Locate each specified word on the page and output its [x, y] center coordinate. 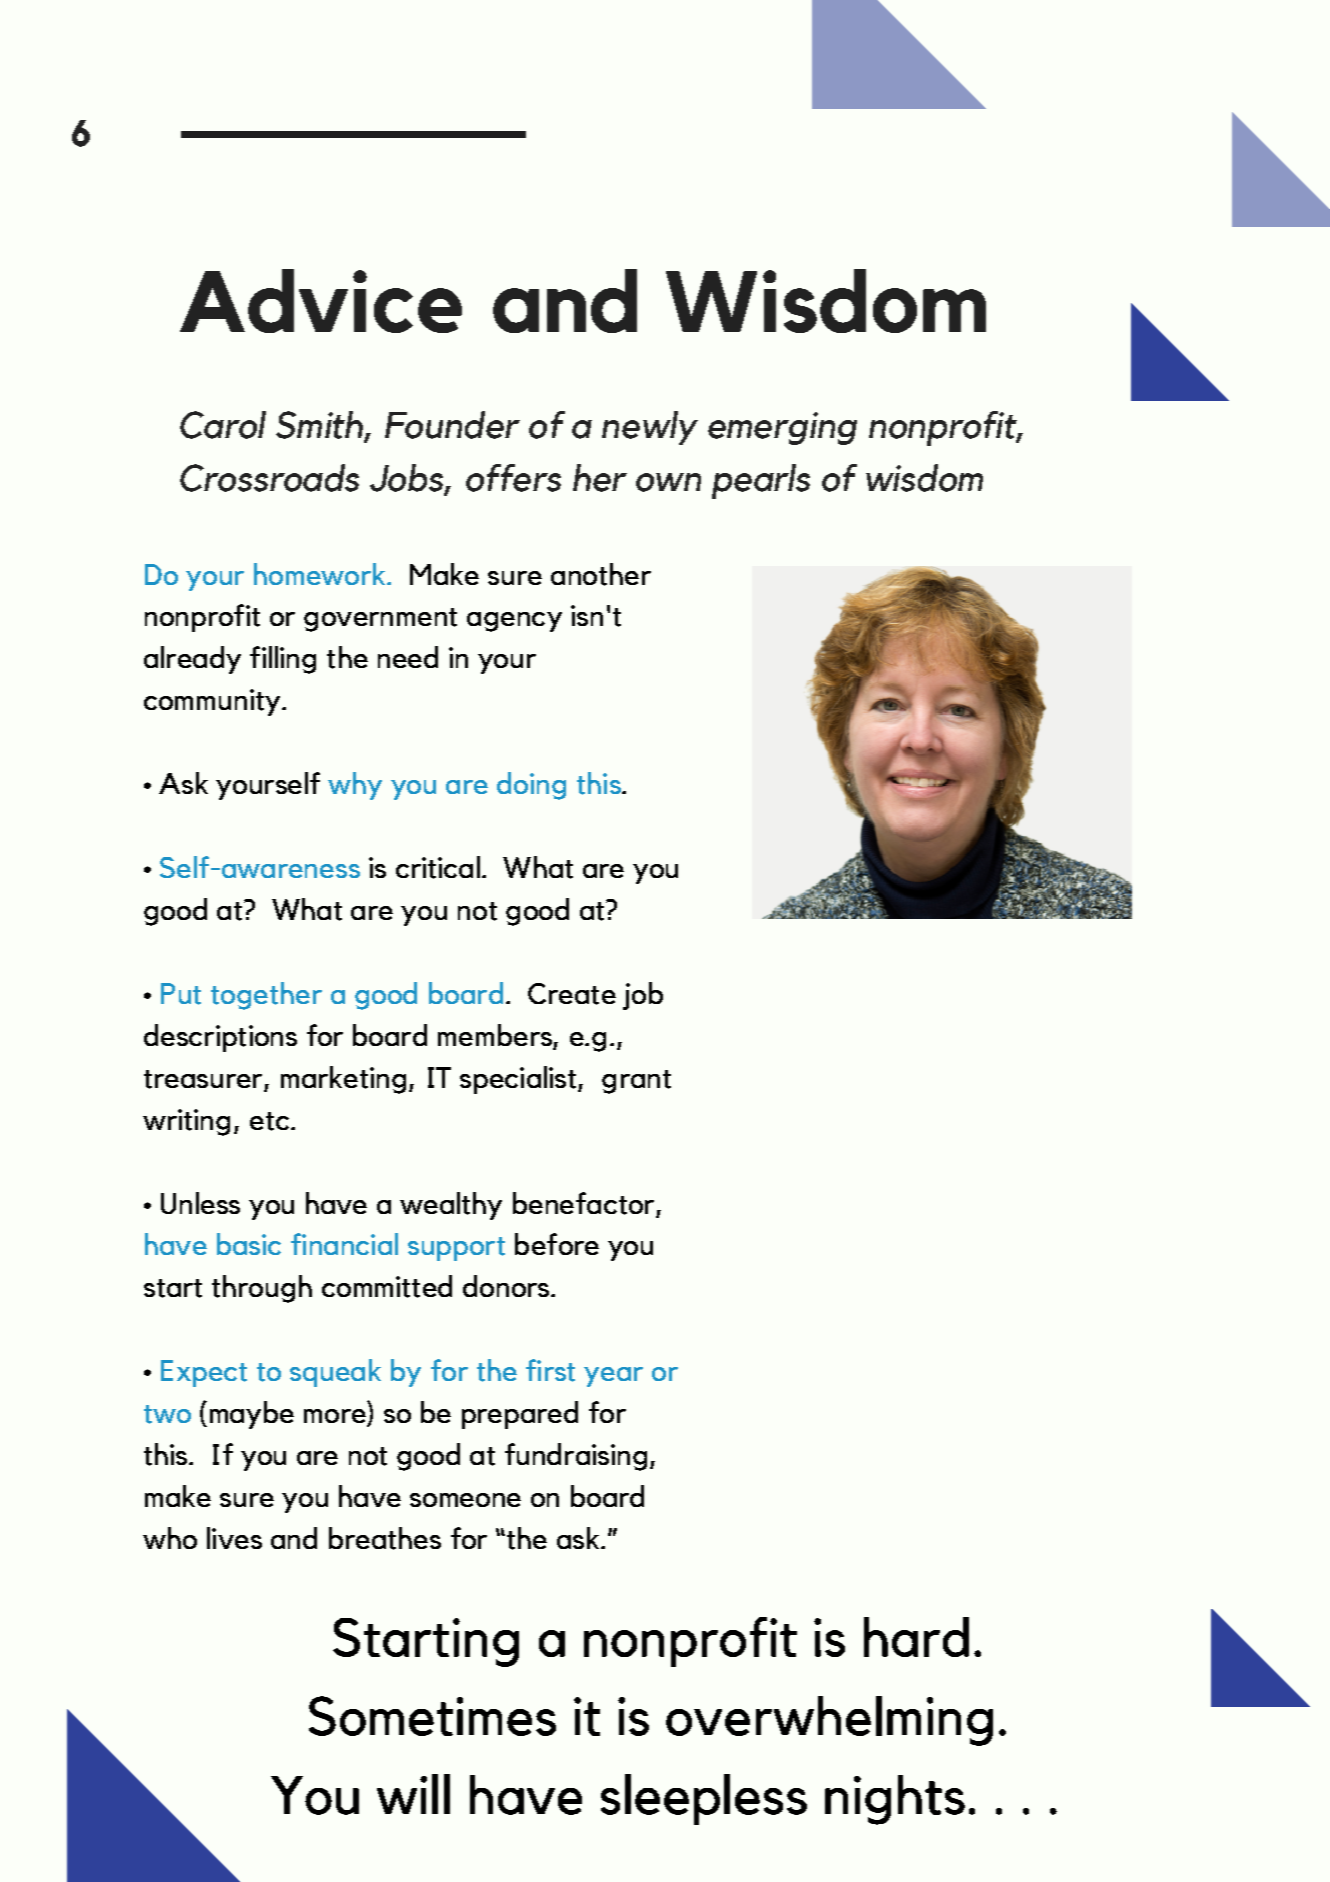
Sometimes [432, 1716]
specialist [519, 1080]
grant [636, 1082]
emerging [782, 428]
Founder [452, 425]
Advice [321, 301]
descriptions [220, 1038]
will [413, 1794]
